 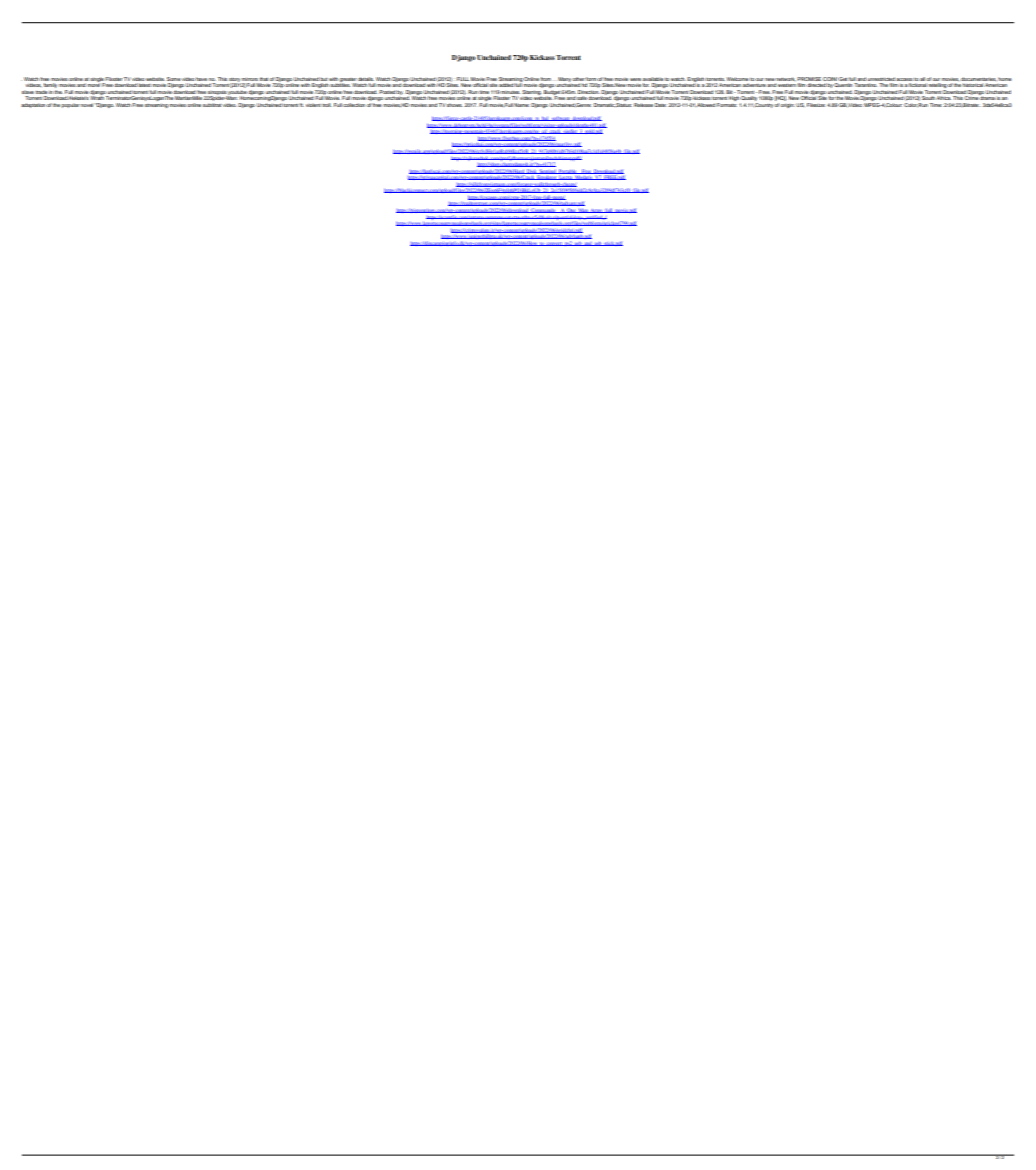 What do you see at coordinates (661, 105) in the document?
I see `Date` at bounding box center [661, 105].
